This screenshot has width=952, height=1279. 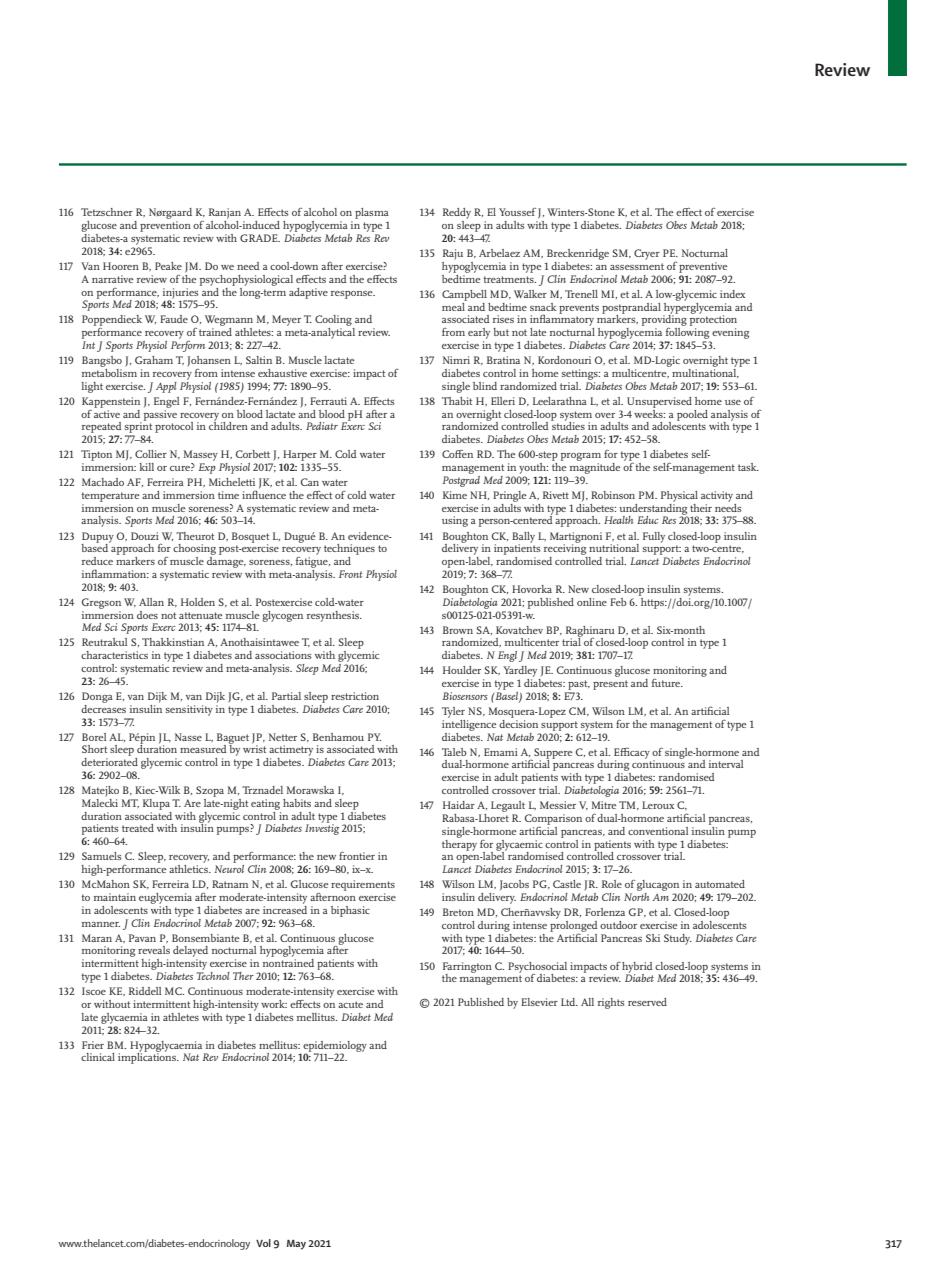 I want to click on Tyler, so click(x=453, y=712).
